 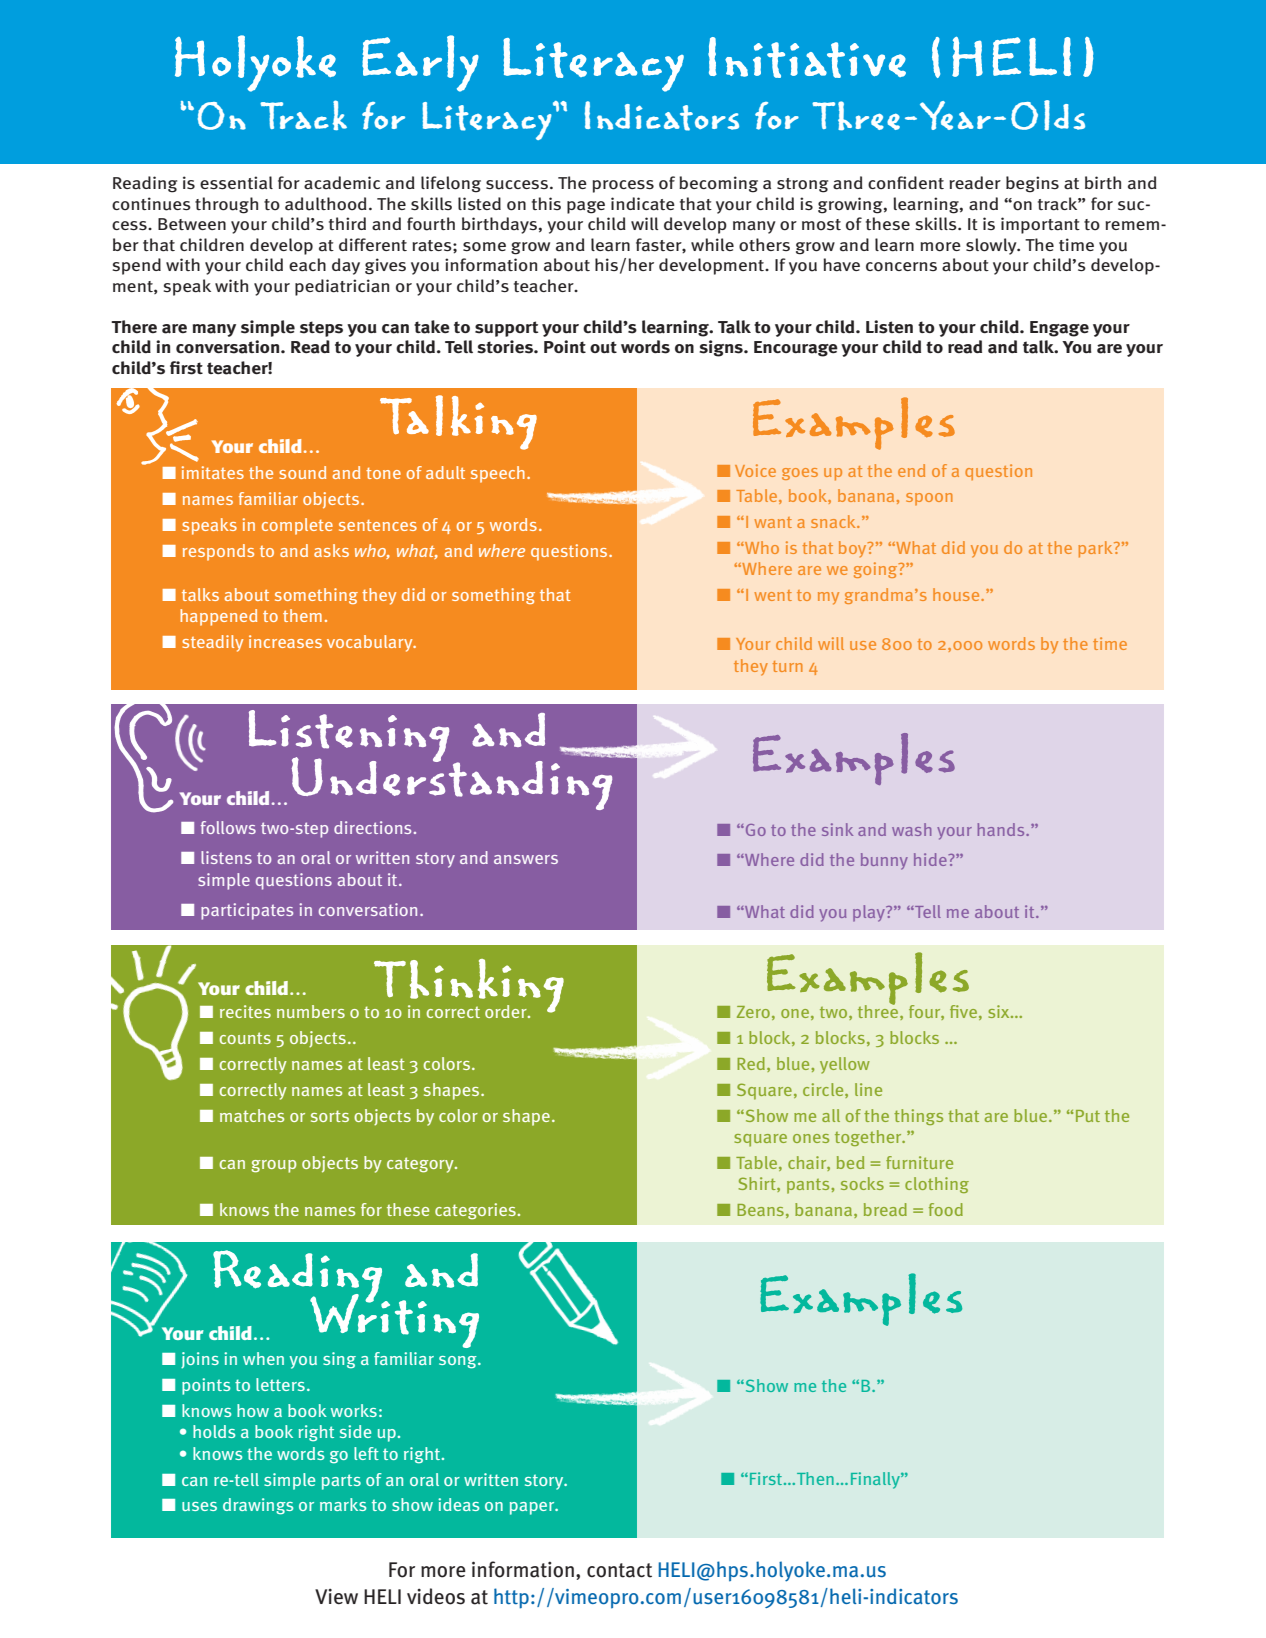 I want to click on food, so click(x=946, y=1209).
